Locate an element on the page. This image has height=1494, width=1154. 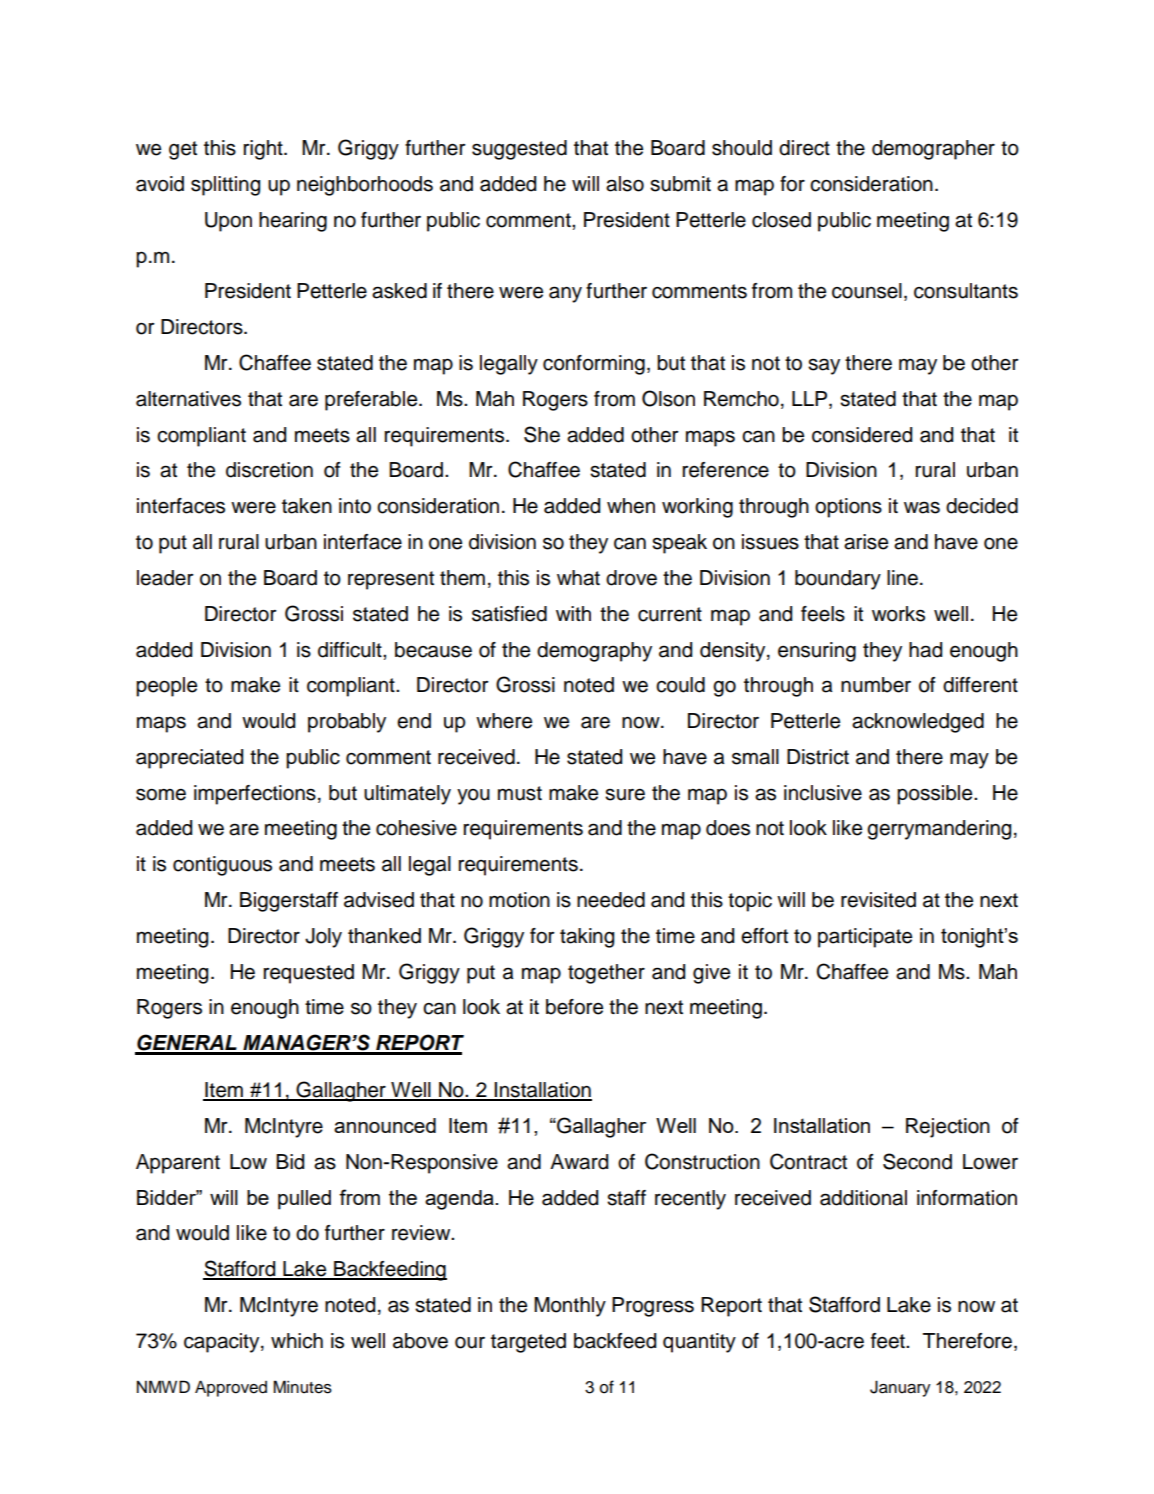
which is located at coordinates (297, 1341).
